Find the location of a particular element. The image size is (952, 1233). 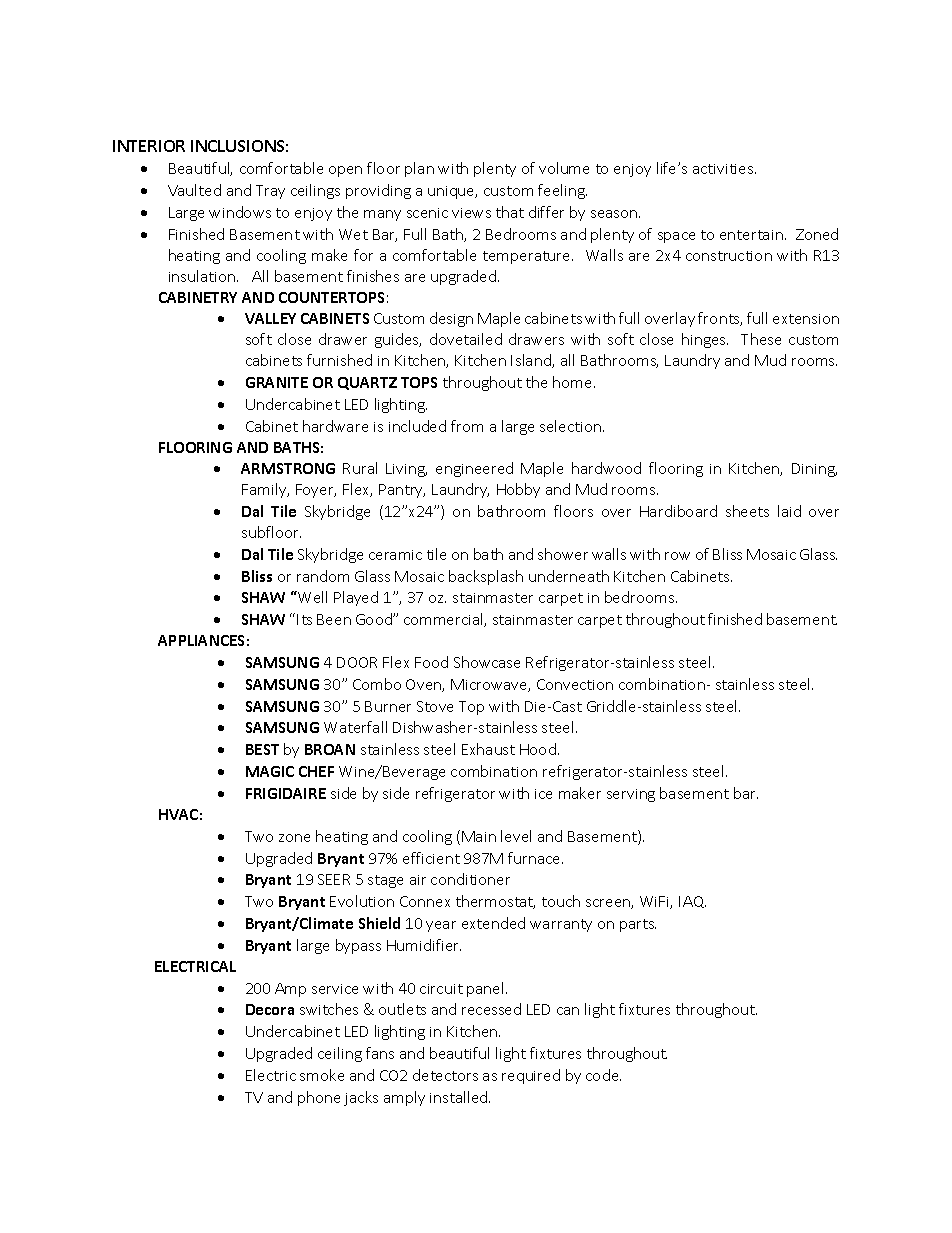

from is located at coordinates (467, 426).
